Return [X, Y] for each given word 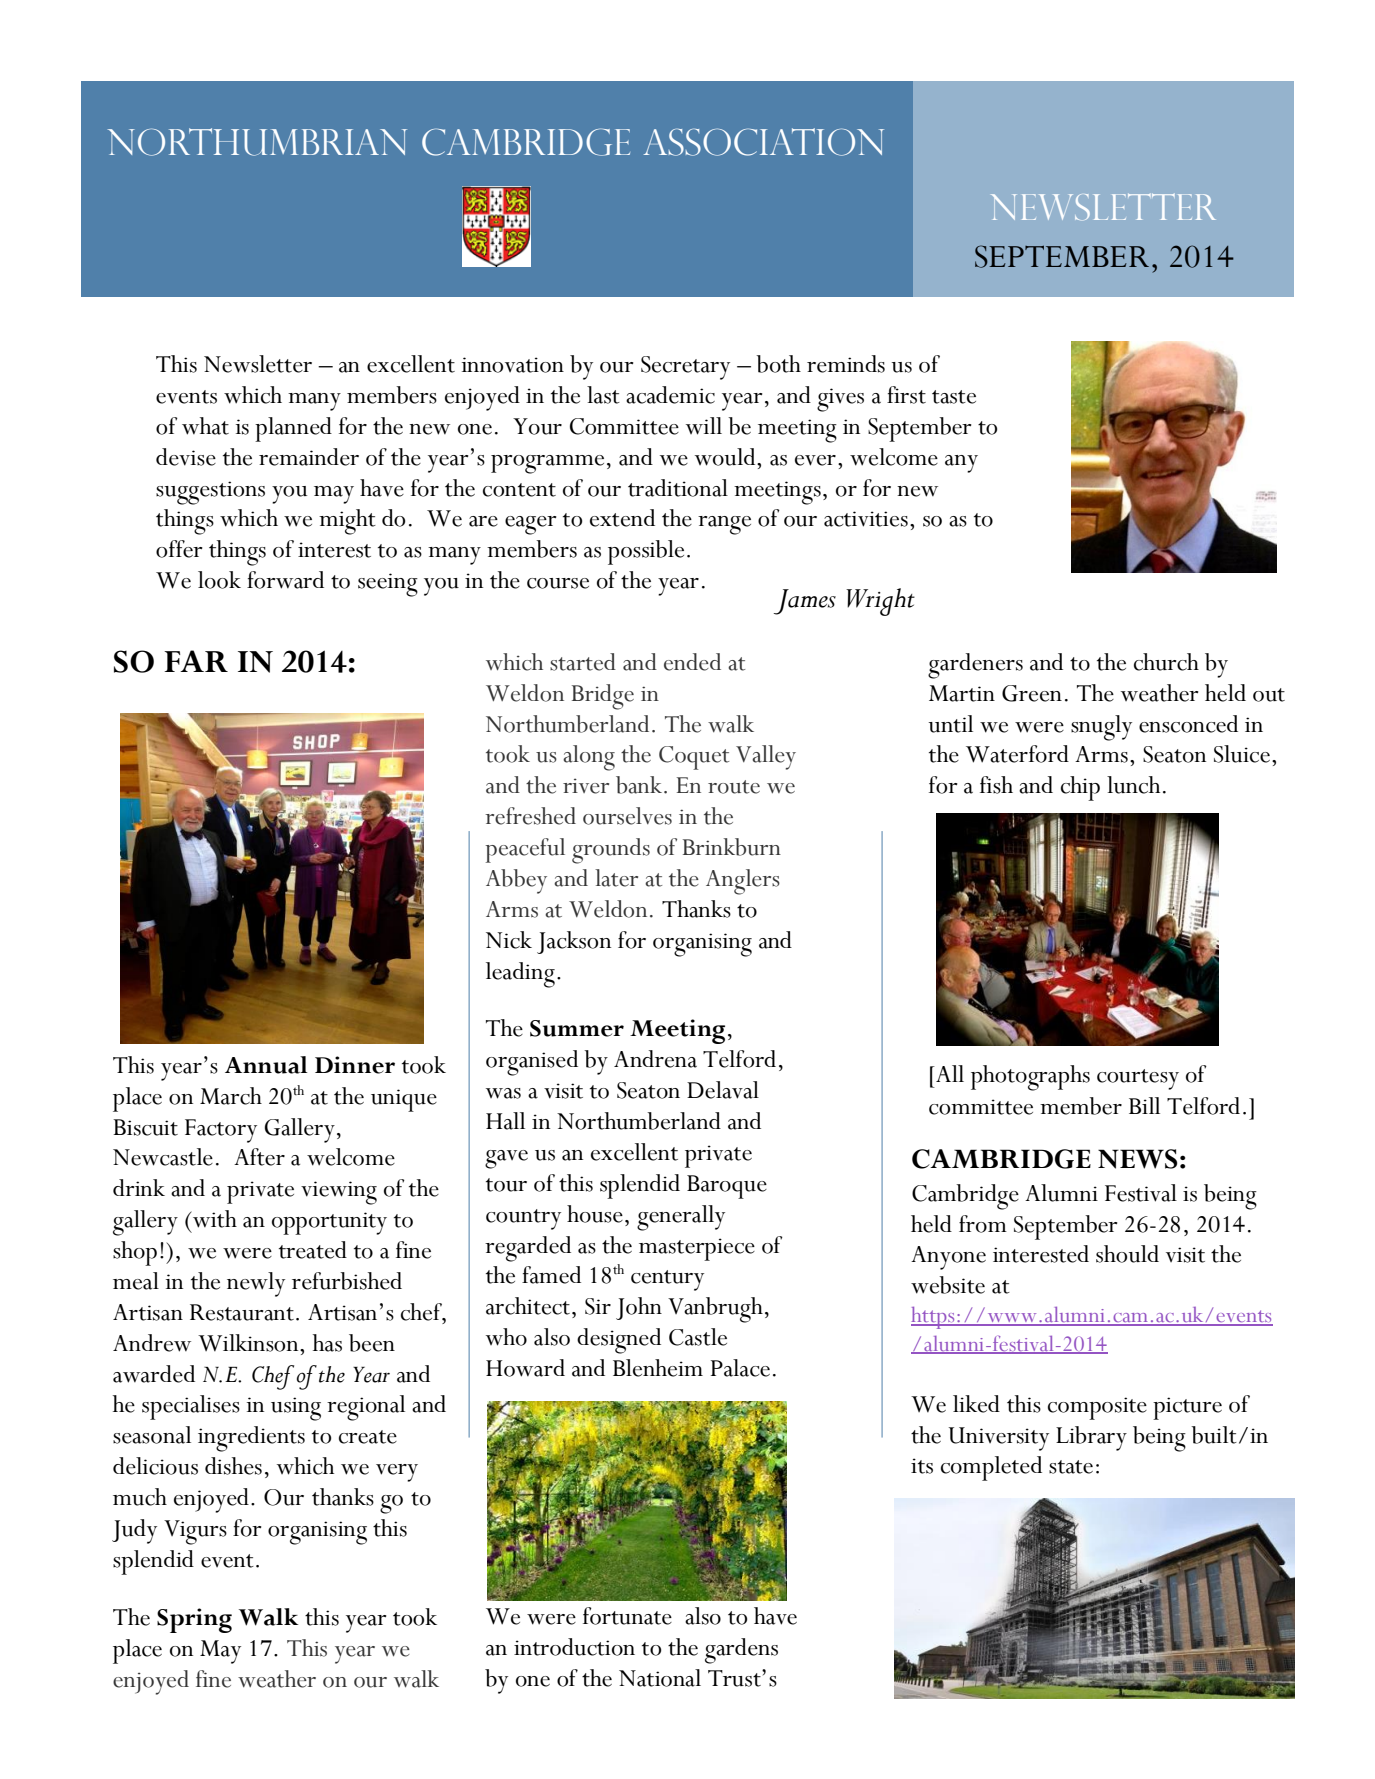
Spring [194, 1620]
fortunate [627, 1616]
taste [954, 397]
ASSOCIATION [763, 142]
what [205, 426]
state [1071, 1467]
